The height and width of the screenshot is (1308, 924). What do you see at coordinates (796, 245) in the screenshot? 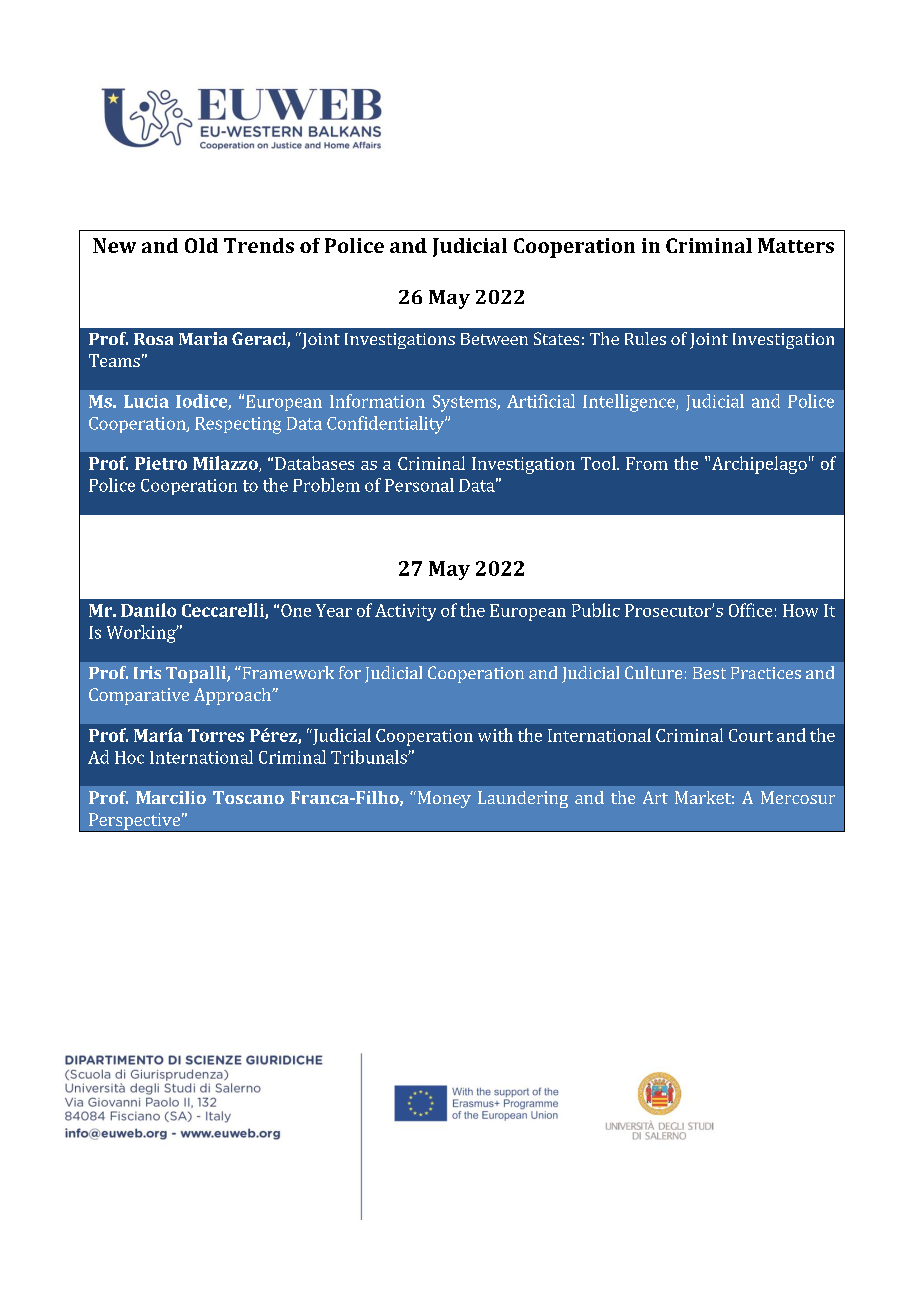
I see `Matters` at bounding box center [796, 245].
